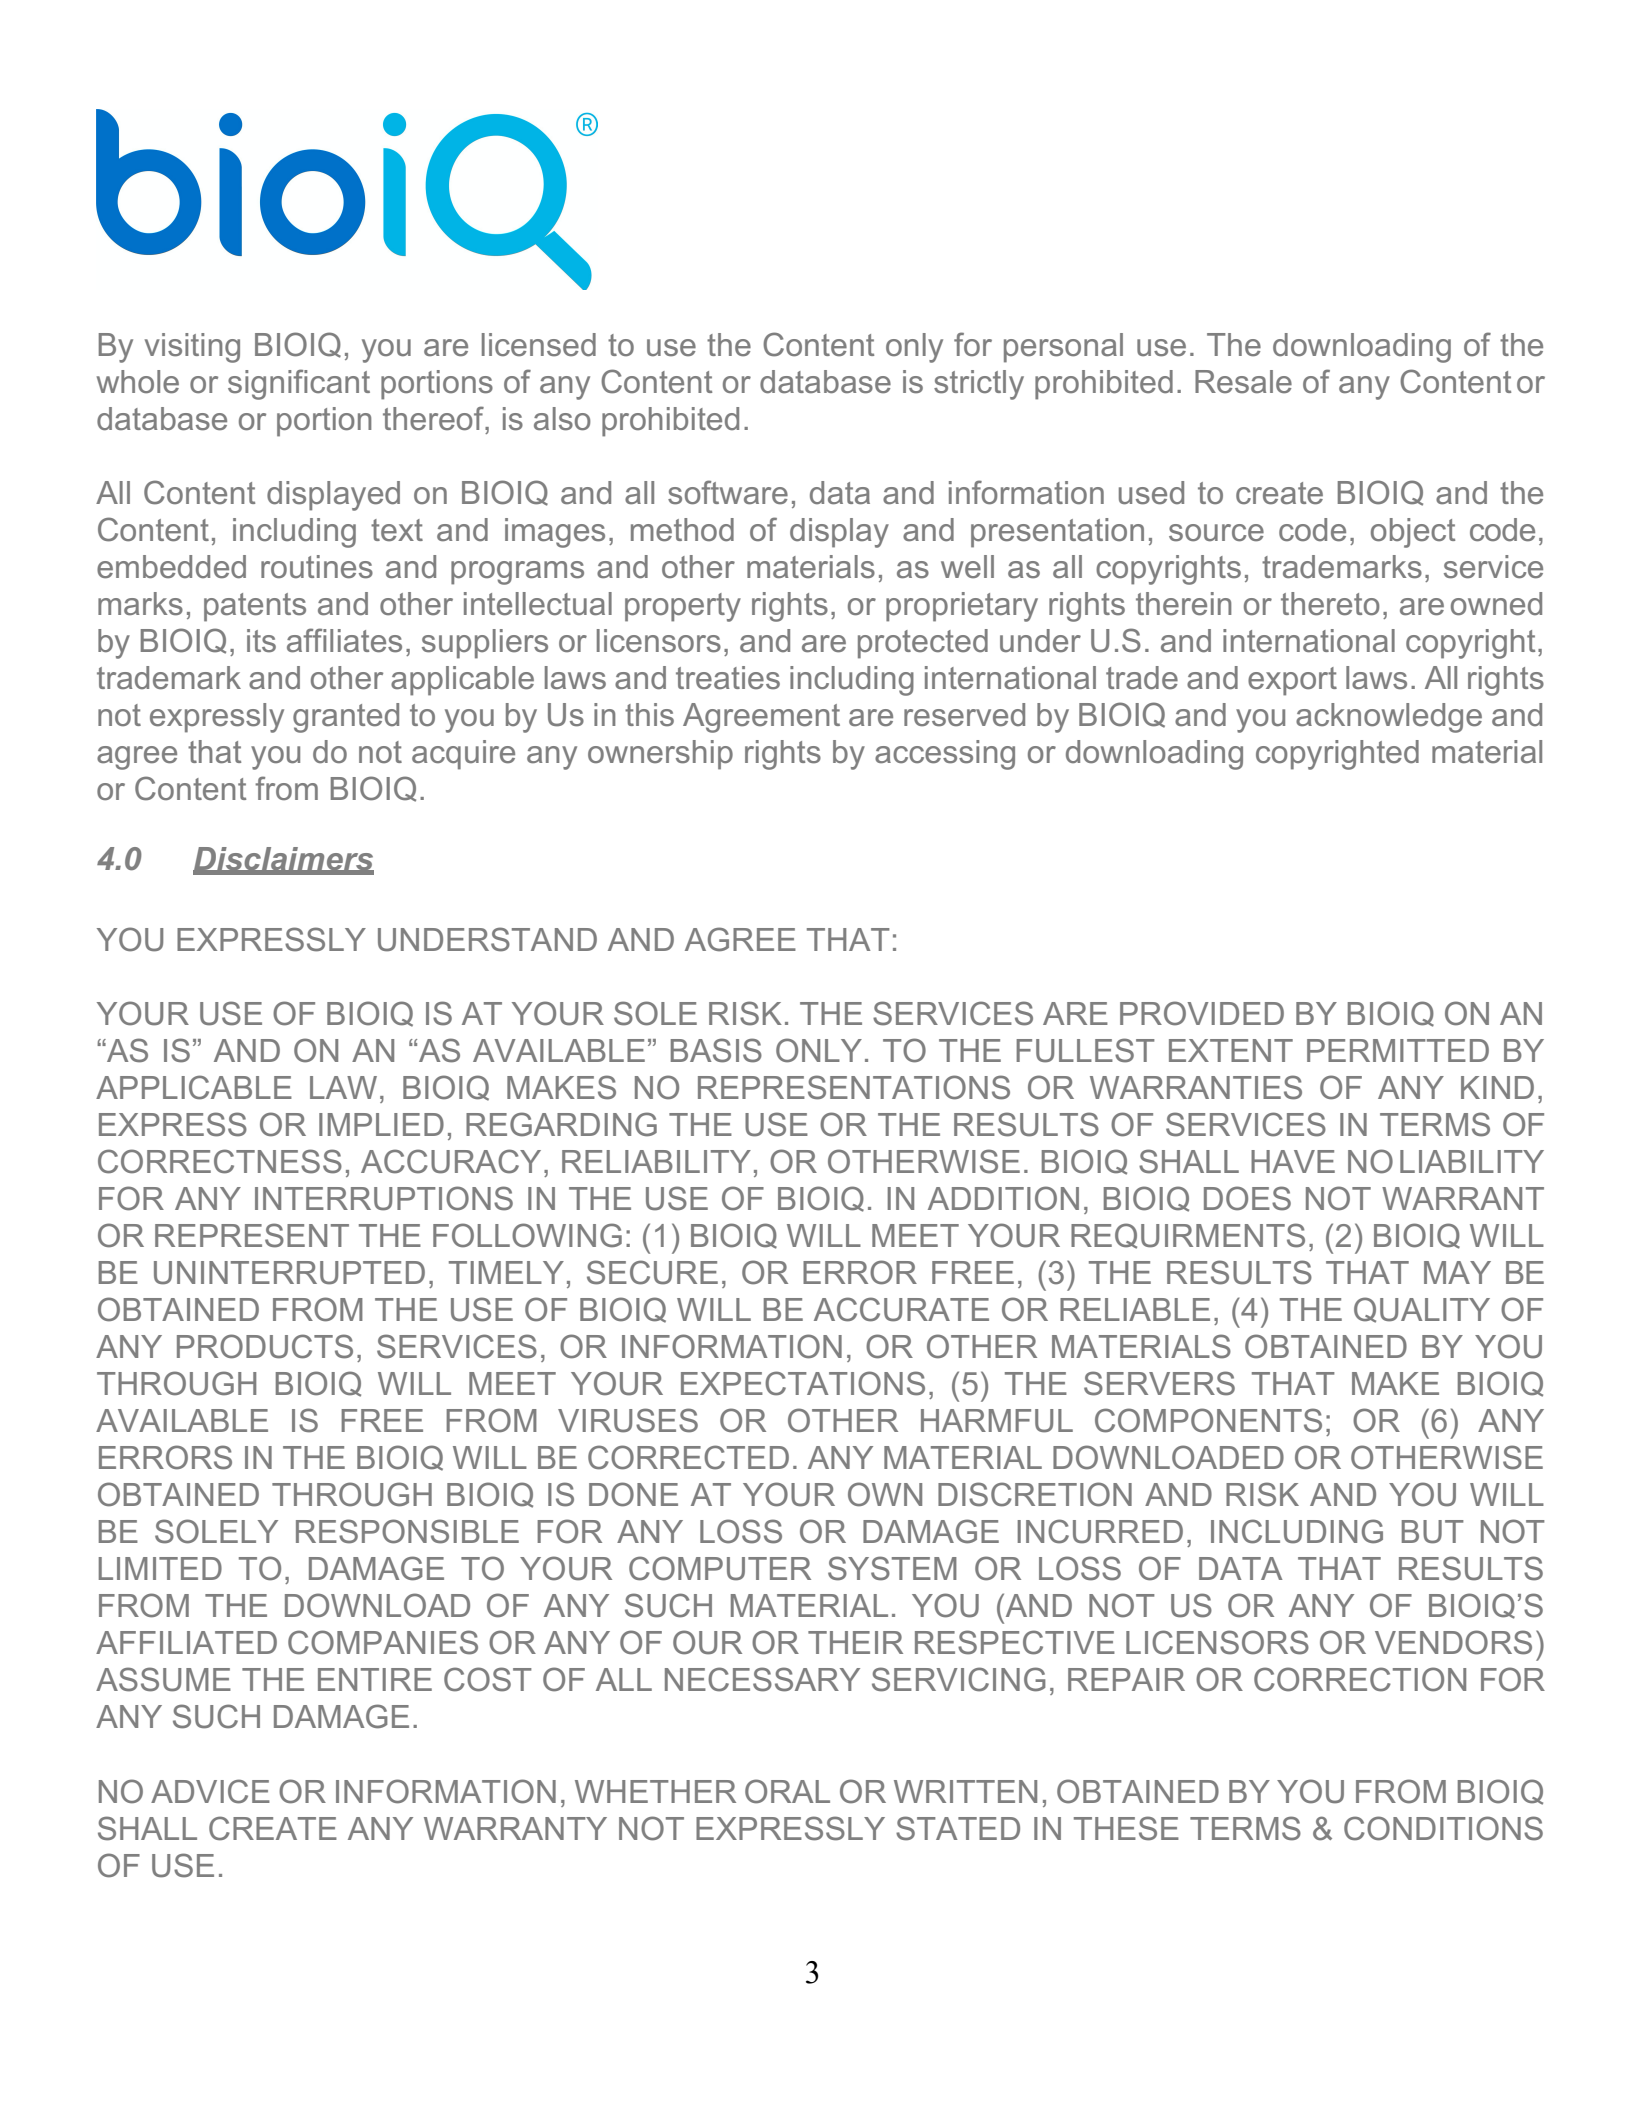 Image resolution: width=1641 pixels, height=2123 pixels. What do you see at coordinates (265, 1346) in the screenshot?
I see `PRODUCTS` at bounding box center [265, 1346].
